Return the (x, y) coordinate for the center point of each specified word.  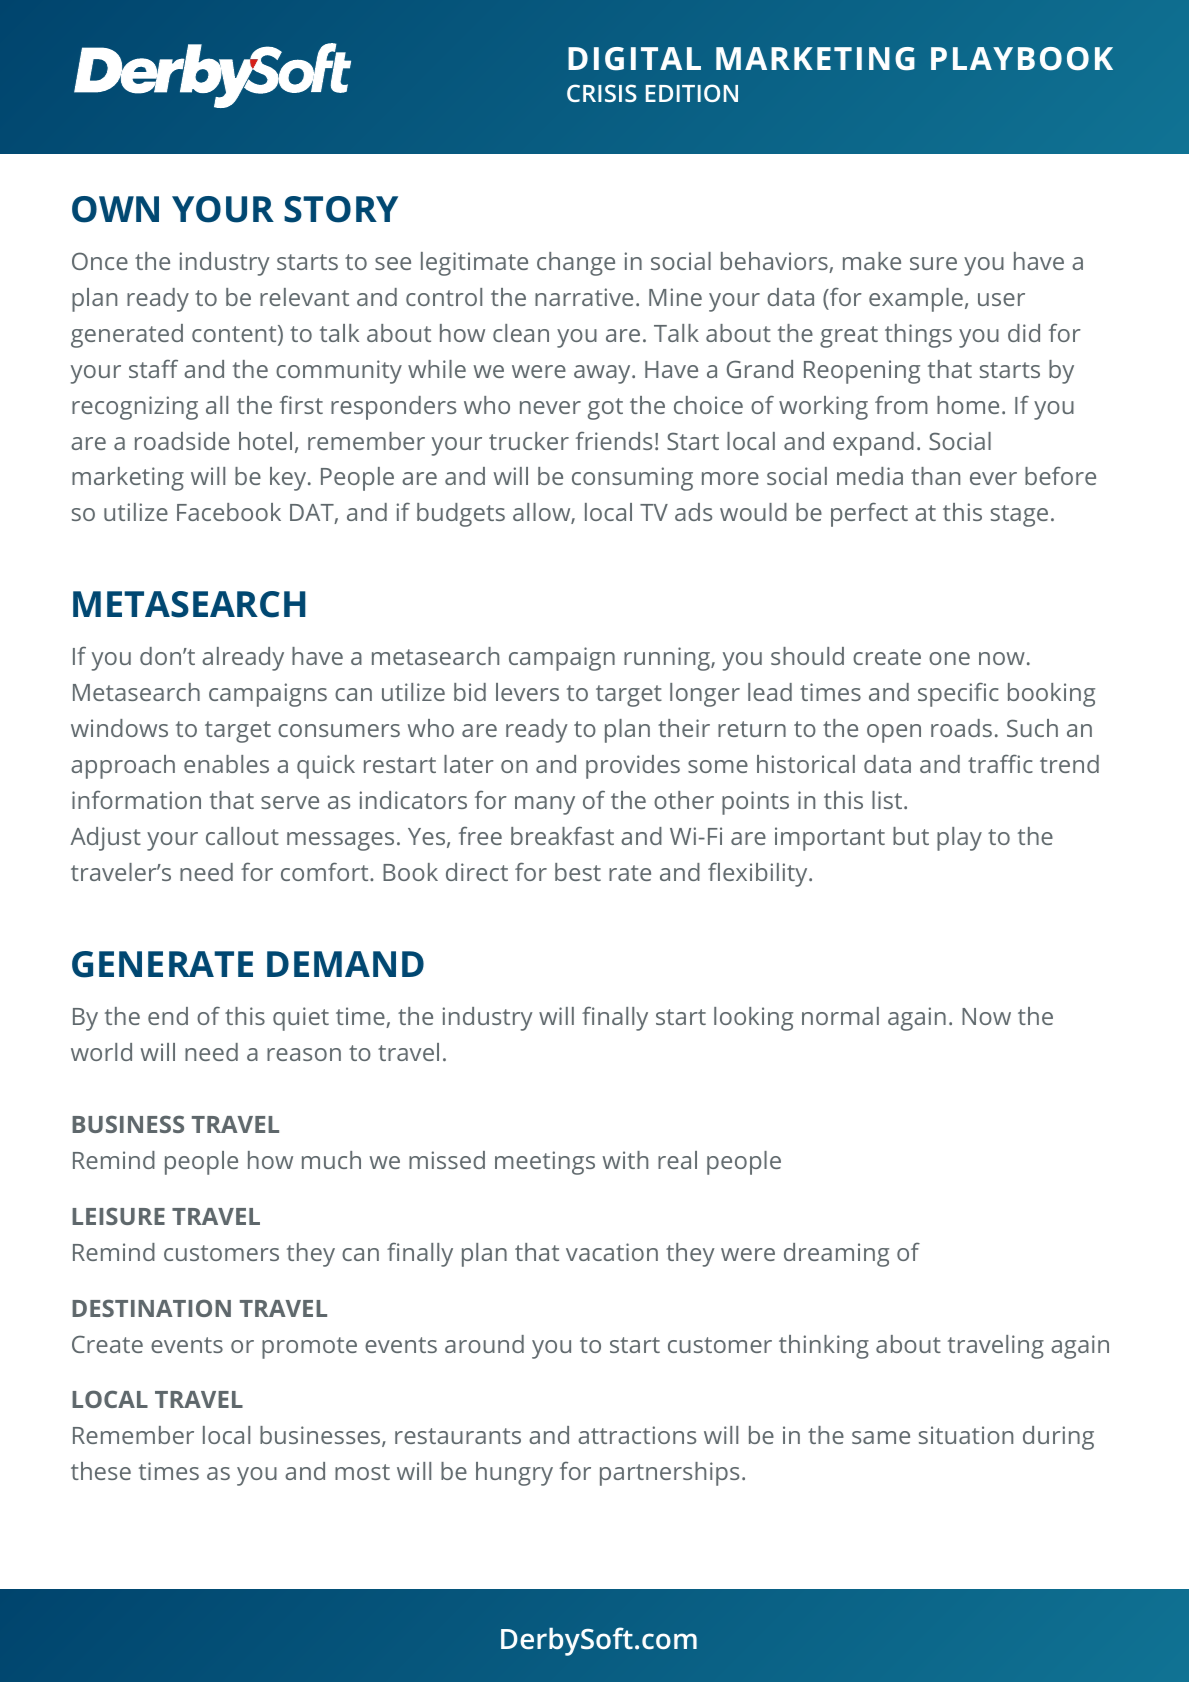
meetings (545, 1163)
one (949, 658)
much (331, 1160)
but (911, 836)
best (578, 872)
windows (119, 728)
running (668, 659)
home (968, 405)
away (603, 374)
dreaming (836, 1255)
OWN (115, 209)
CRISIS (602, 93)
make (872, 261)
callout (242, 836)
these (101, 1471)
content (235, 335)
